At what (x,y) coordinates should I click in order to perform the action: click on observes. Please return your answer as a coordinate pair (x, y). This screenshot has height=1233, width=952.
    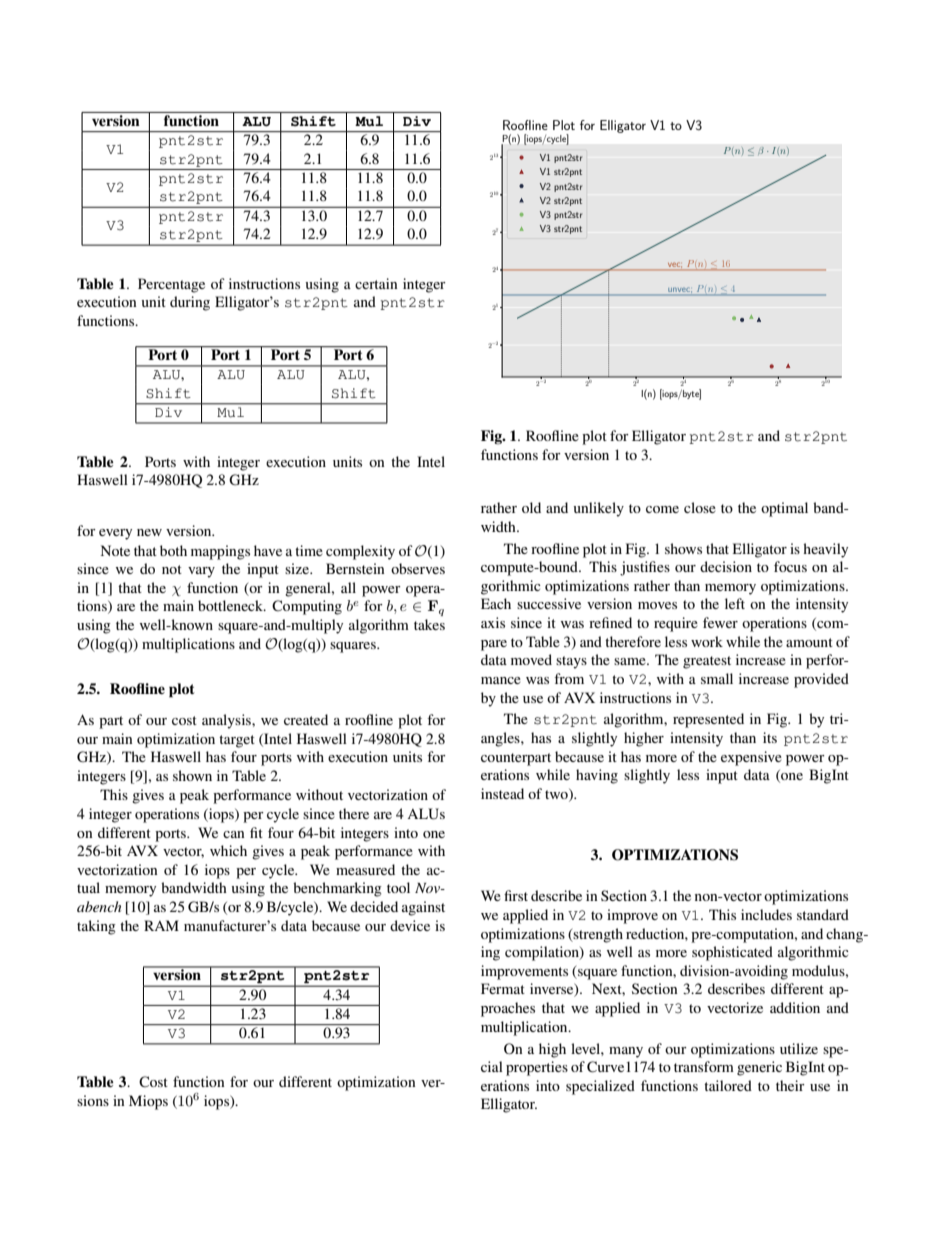
    Looking at the image, I should click on (418, 568).
